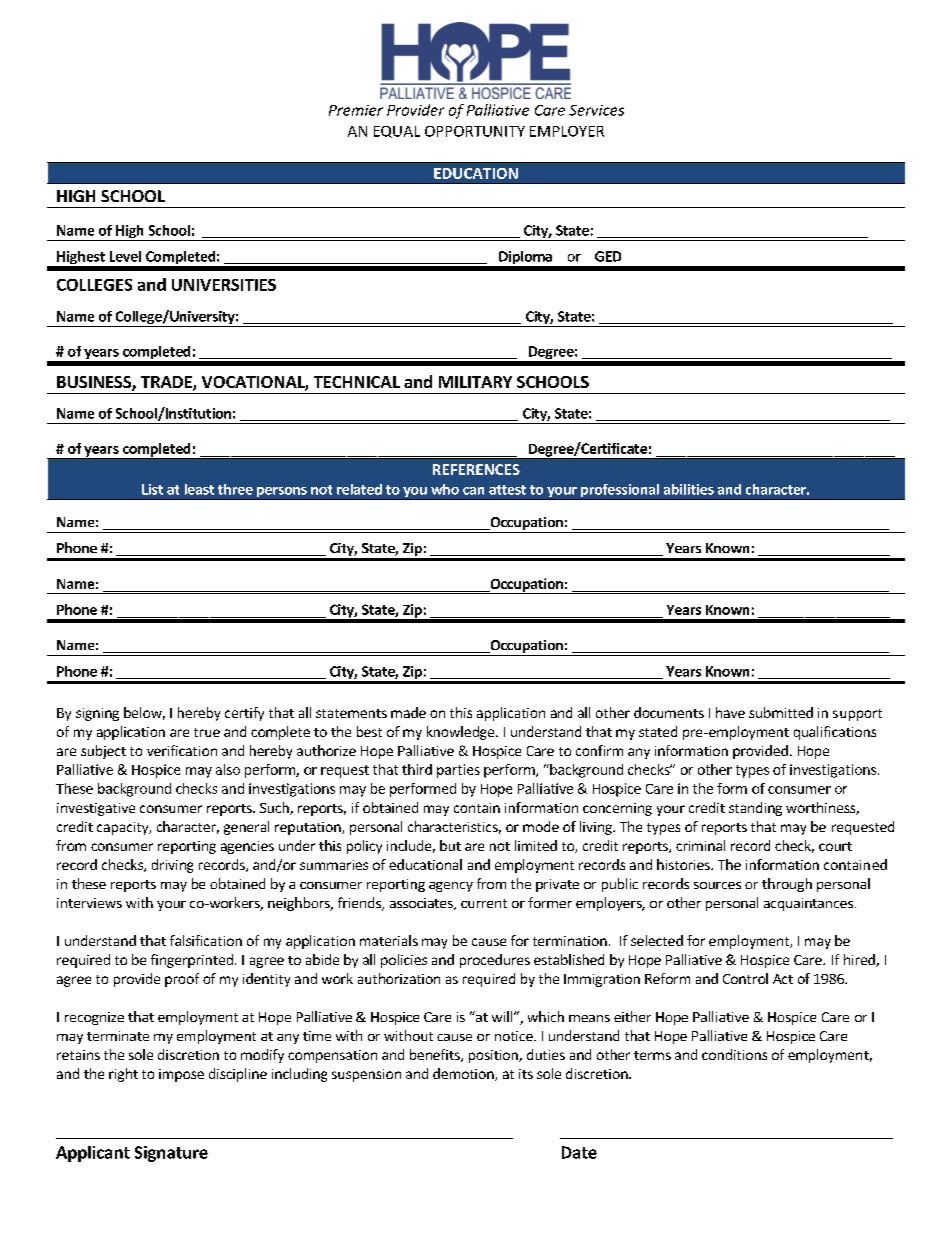 The width and height of the image is (952, 1233). I want to click on certify, so click(244, 714).
